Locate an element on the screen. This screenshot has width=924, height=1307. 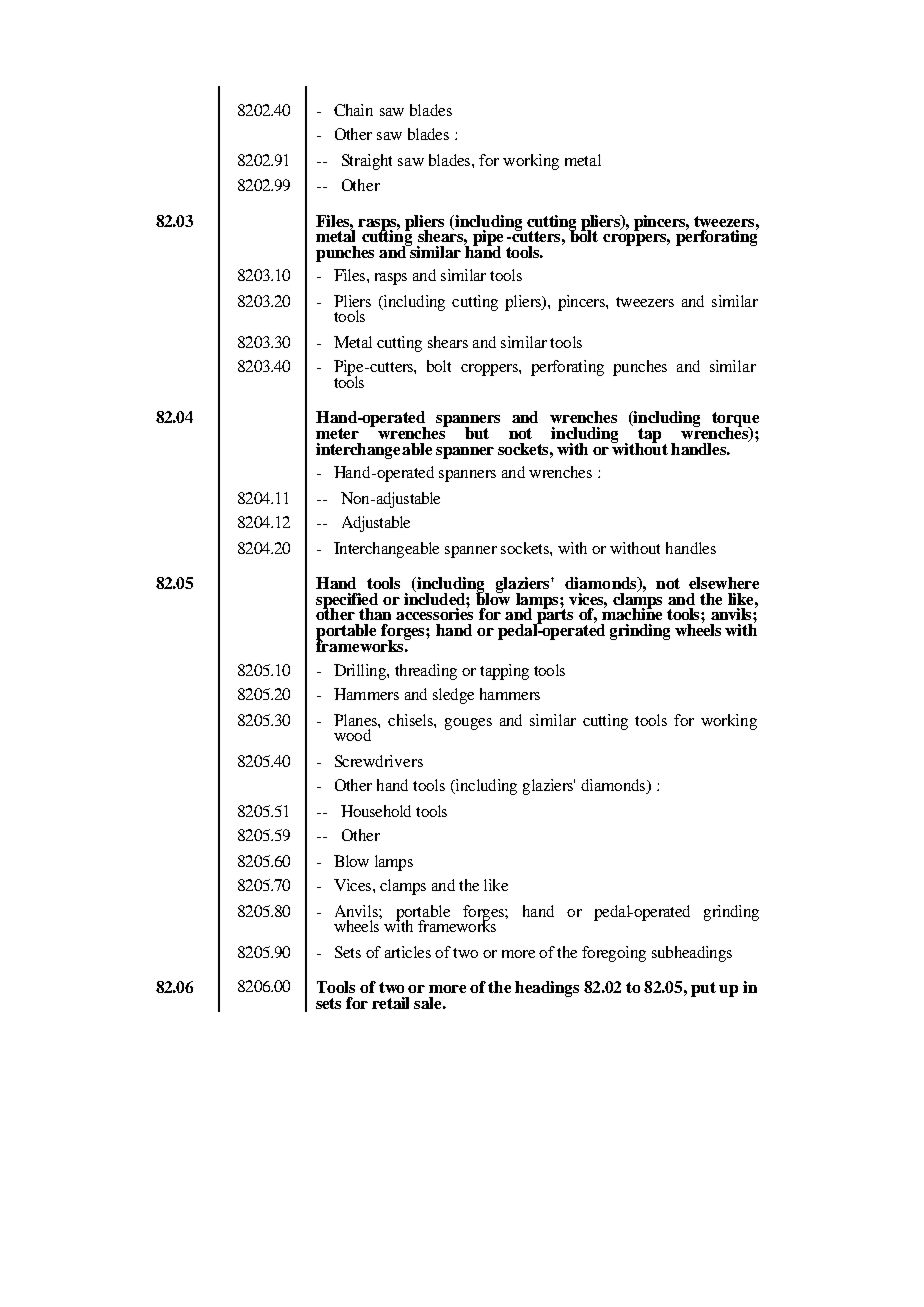
retail is located at coordinates (390, 1003).
